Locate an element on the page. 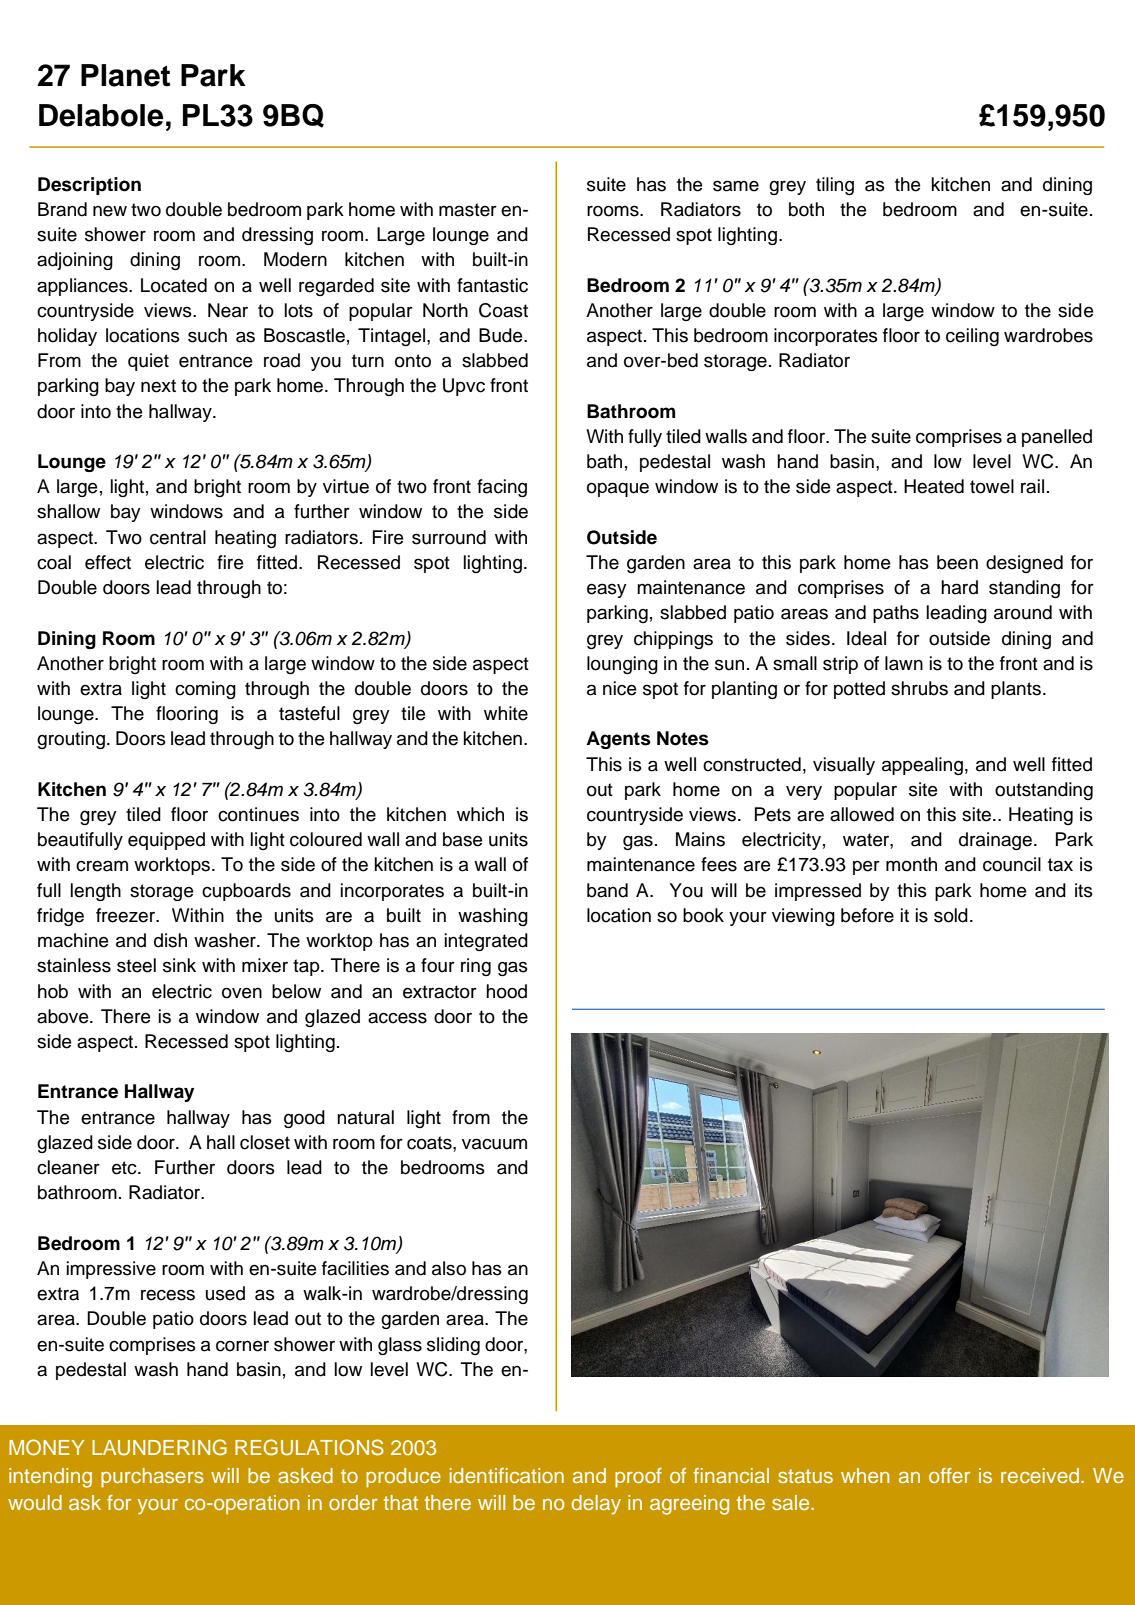 This image has height=1605, width=1135. new is located at coordinates (110, 211).
